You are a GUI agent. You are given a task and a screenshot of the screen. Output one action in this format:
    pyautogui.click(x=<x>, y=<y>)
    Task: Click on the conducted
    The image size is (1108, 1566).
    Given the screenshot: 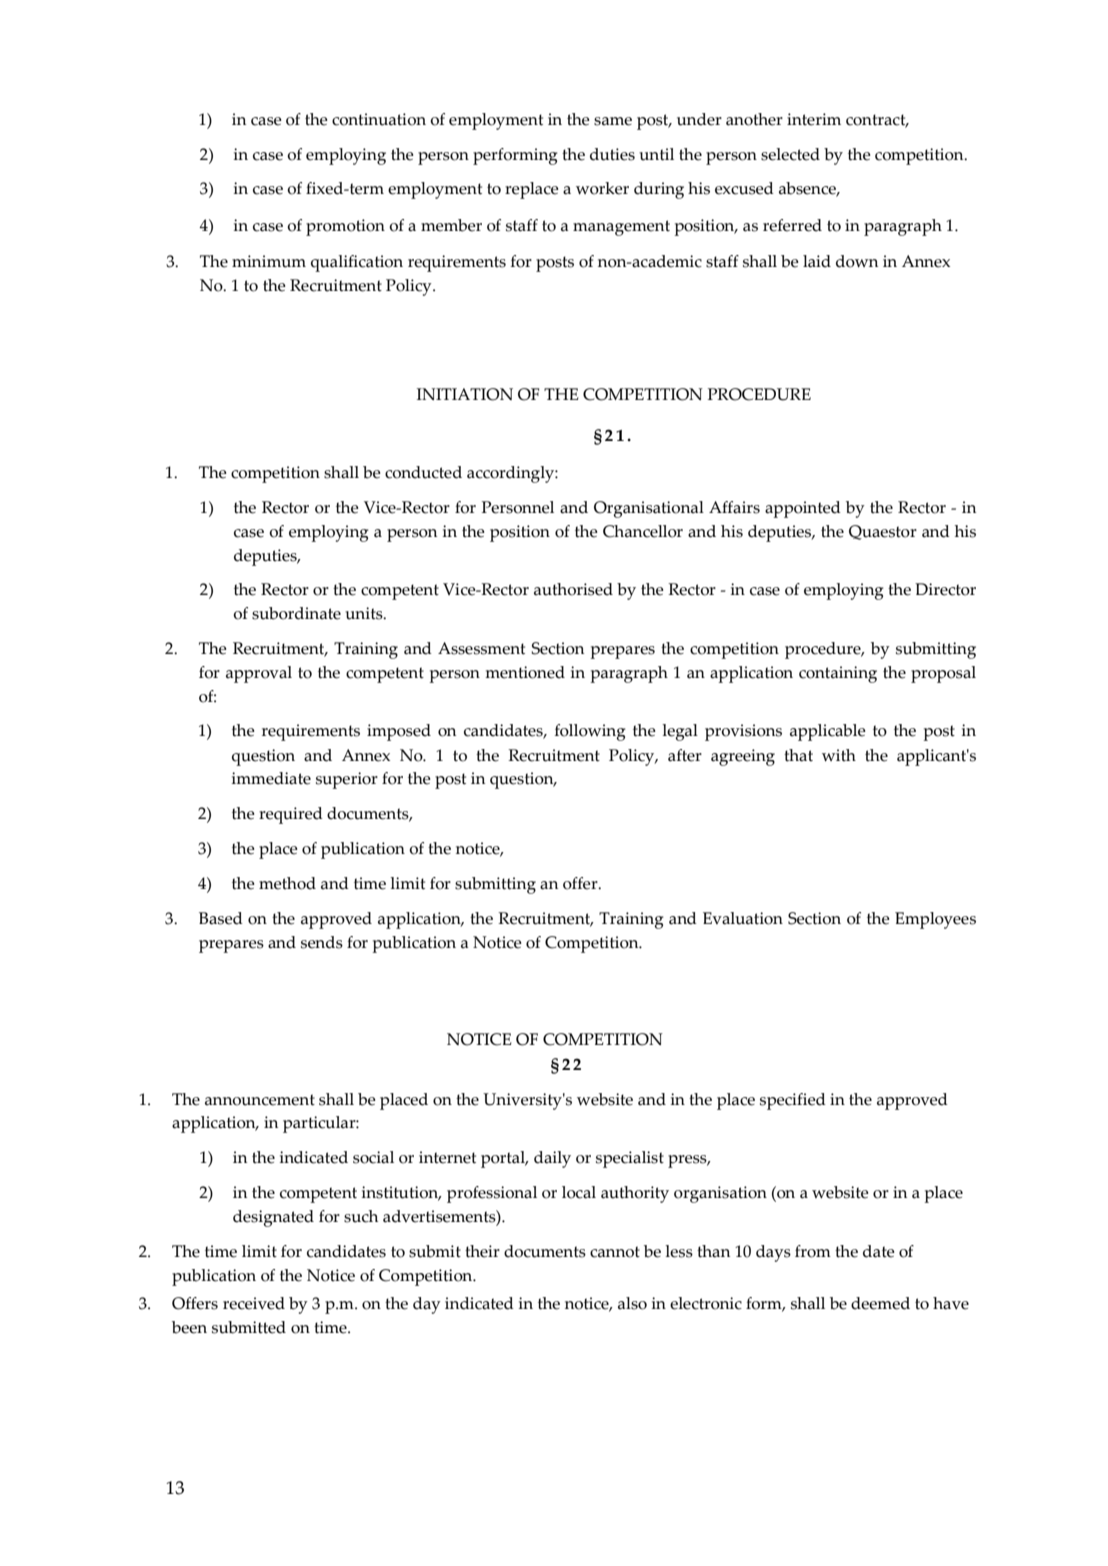 What is the action you would take?
    pyautogui.click(x=423, y=472)
